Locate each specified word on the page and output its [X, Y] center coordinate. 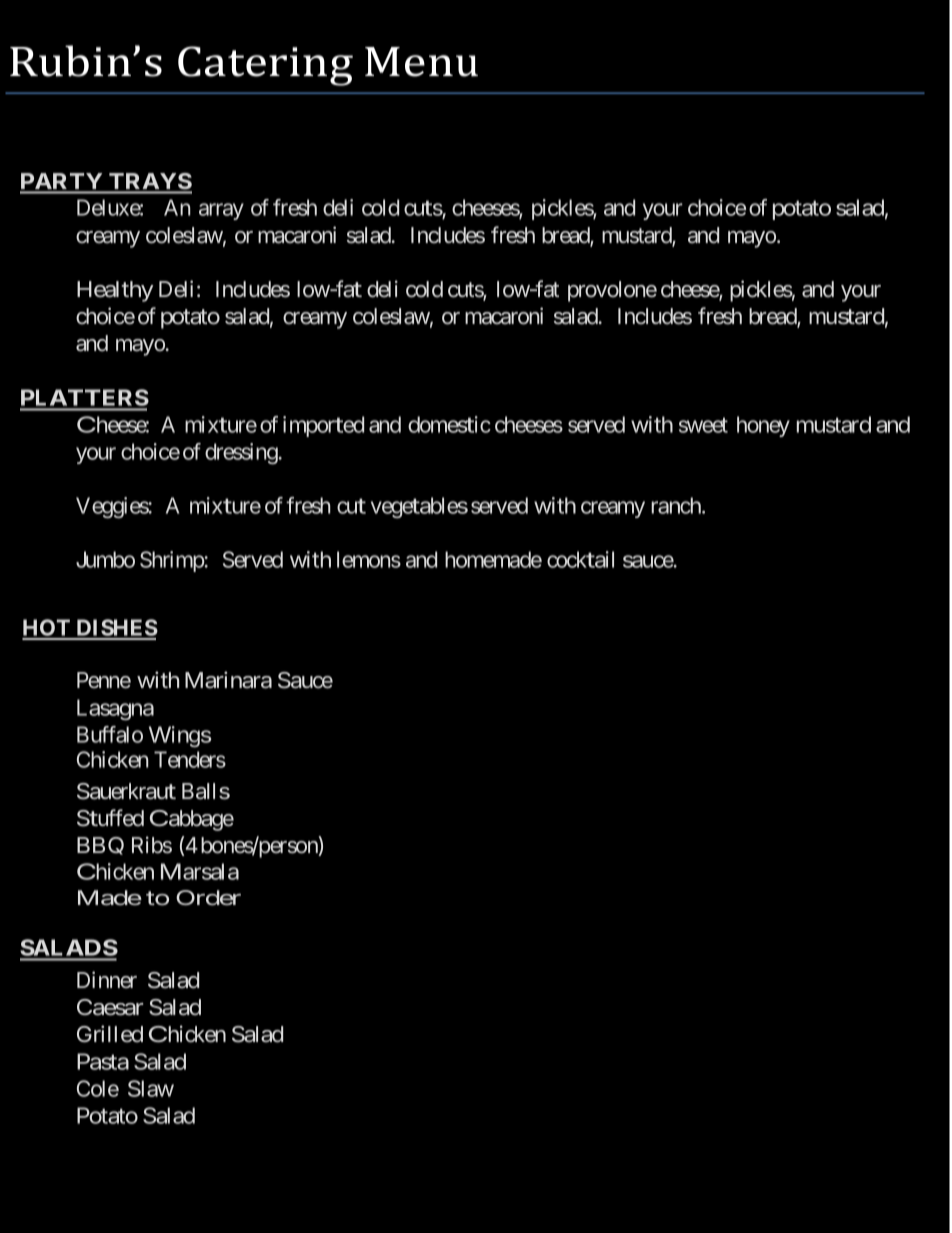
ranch [677, 505]
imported [323, 426]
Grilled [110, 1034]
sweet [703, 425]
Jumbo [105, 559]
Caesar [110, 1007]
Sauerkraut [126, 791]
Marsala [200, 871]
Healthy [115, 291]
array [221, 211]
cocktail [580, 559]
